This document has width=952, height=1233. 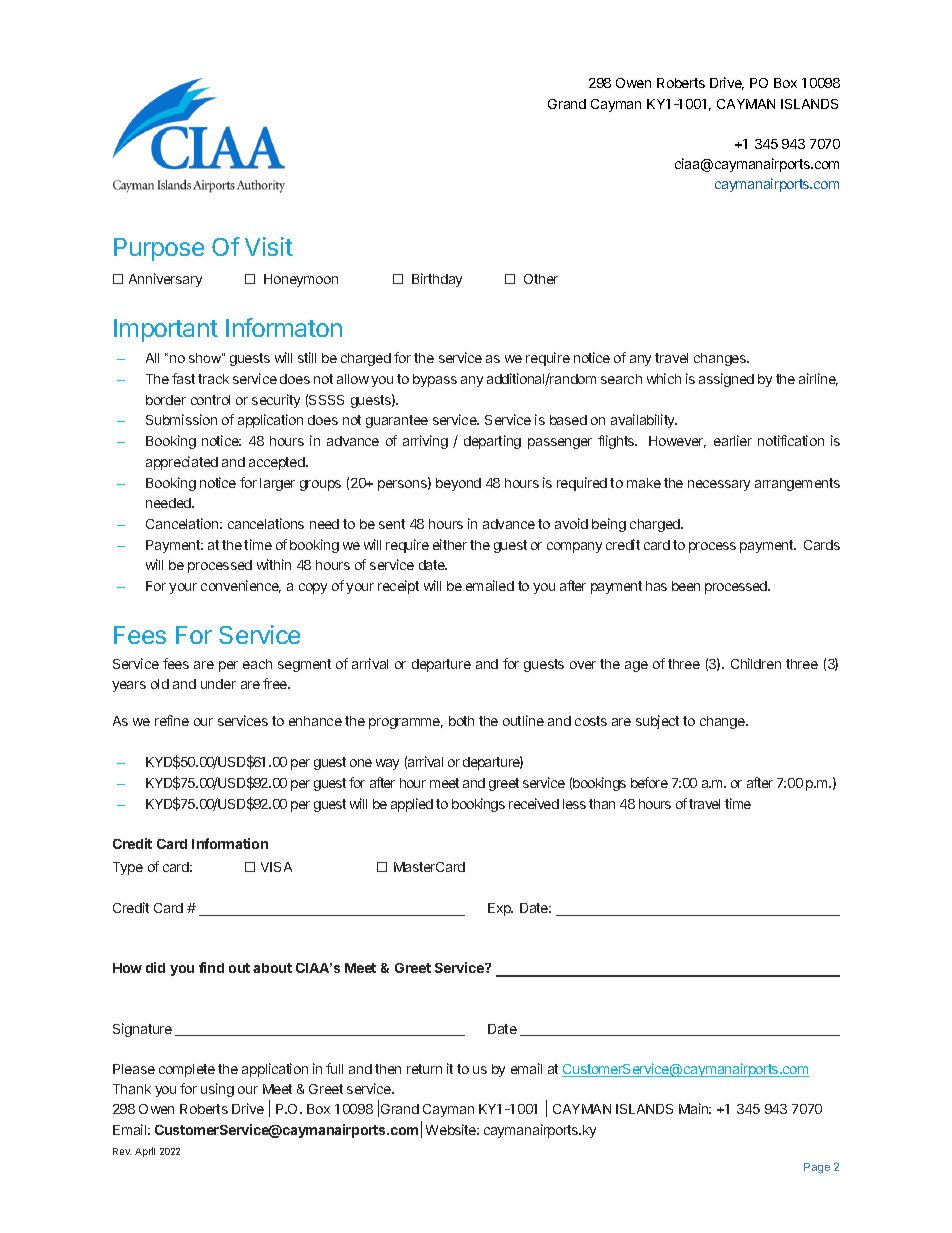 What do you see at coordinates (165, 280) in the document?
I see `Anniversary` at bounding box center [165, 280].
